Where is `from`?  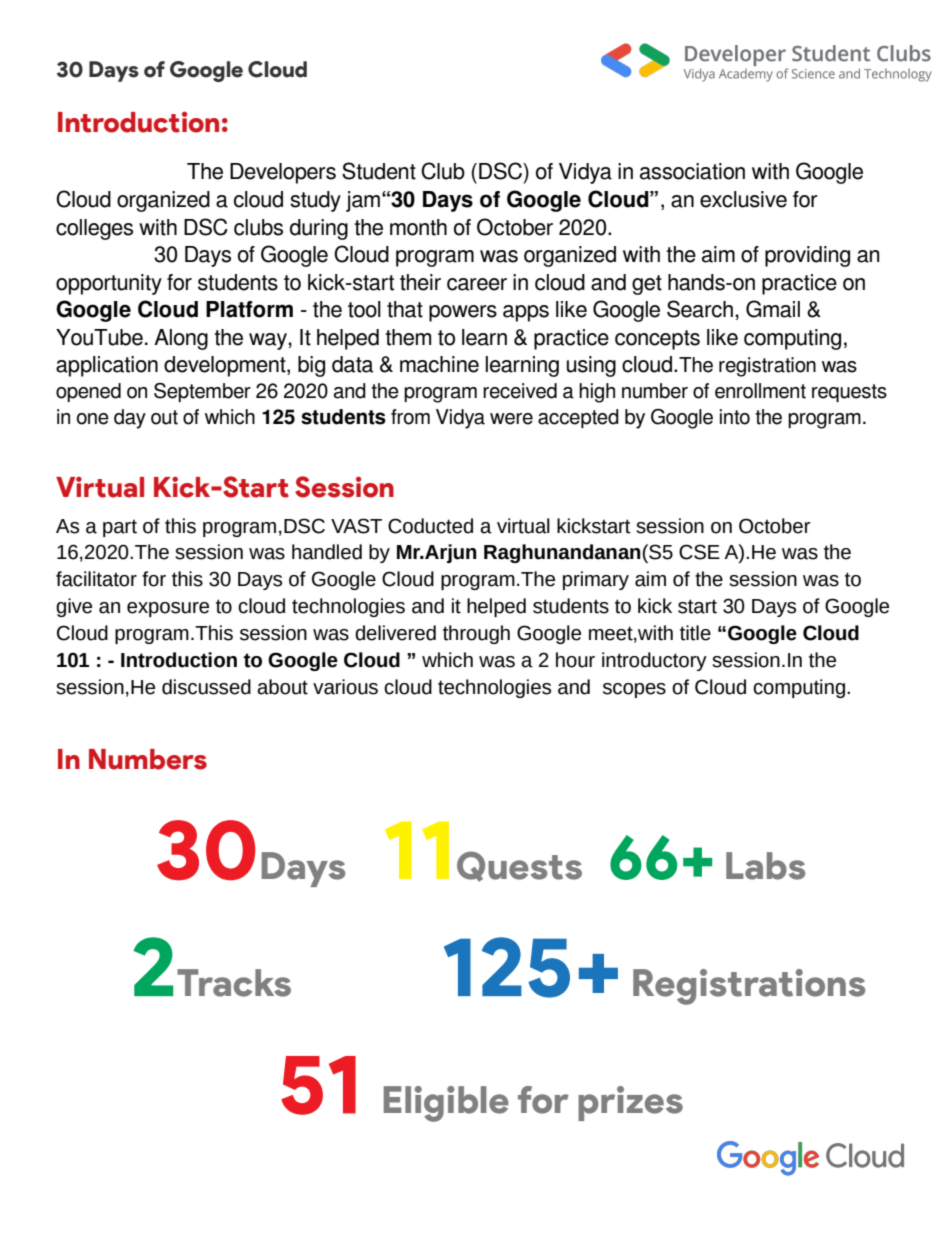 from is located at coordinates (410, 417).
